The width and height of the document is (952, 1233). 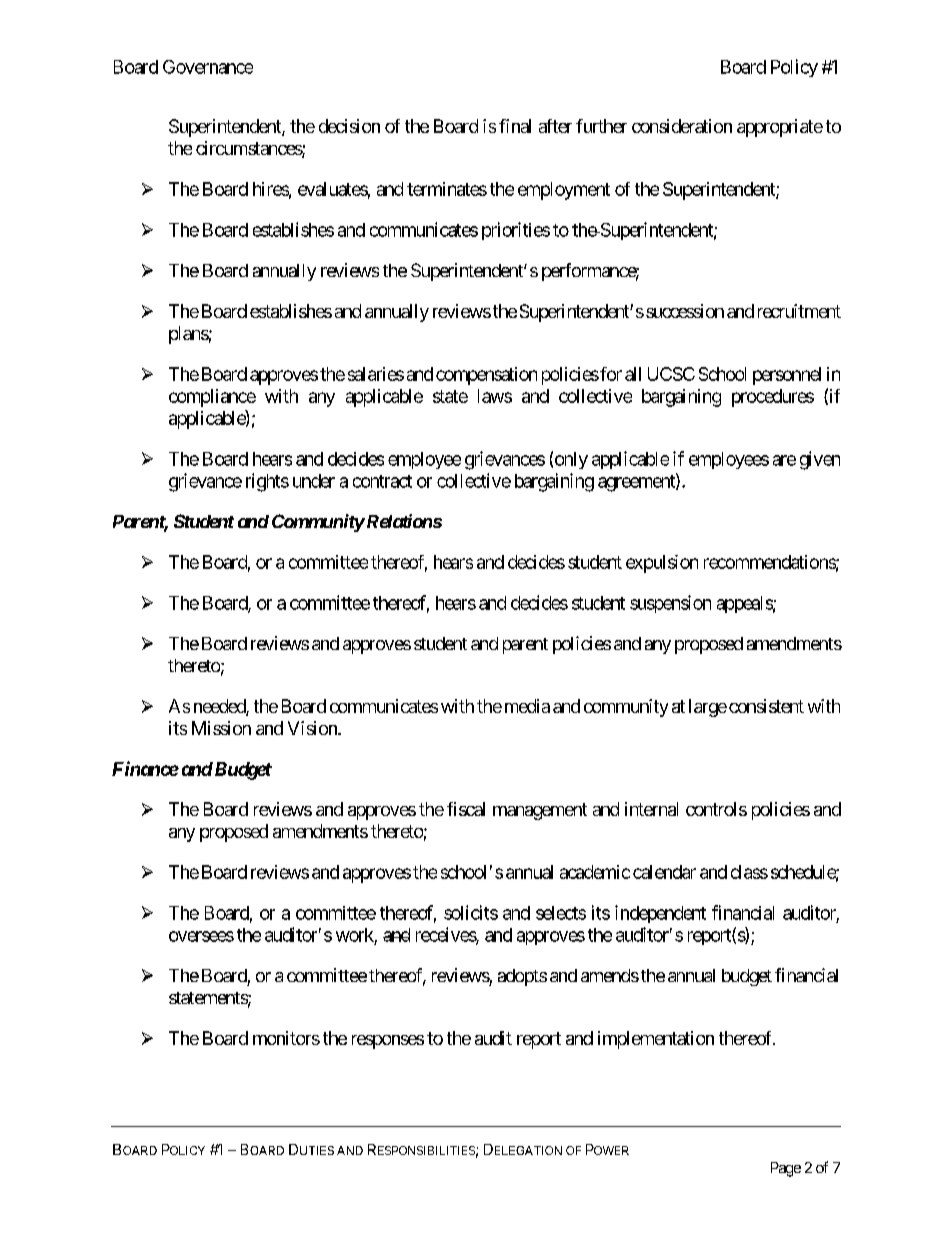 I want to click on Governance, so click(x=208, y=67).
